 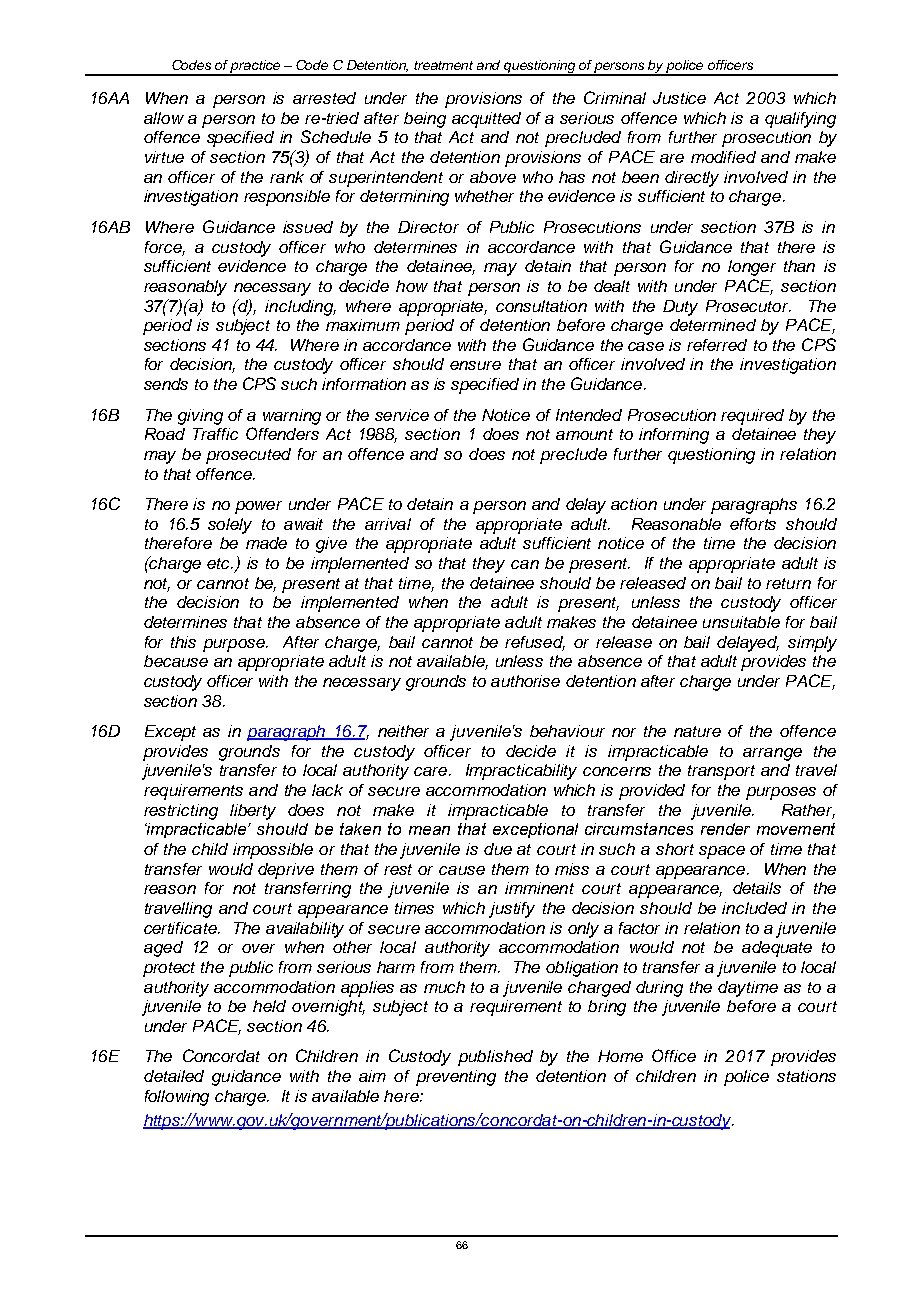 What do you see at coordinates (495, 1058) in the image?
I see `published` at bounding box center [495, 1058].
